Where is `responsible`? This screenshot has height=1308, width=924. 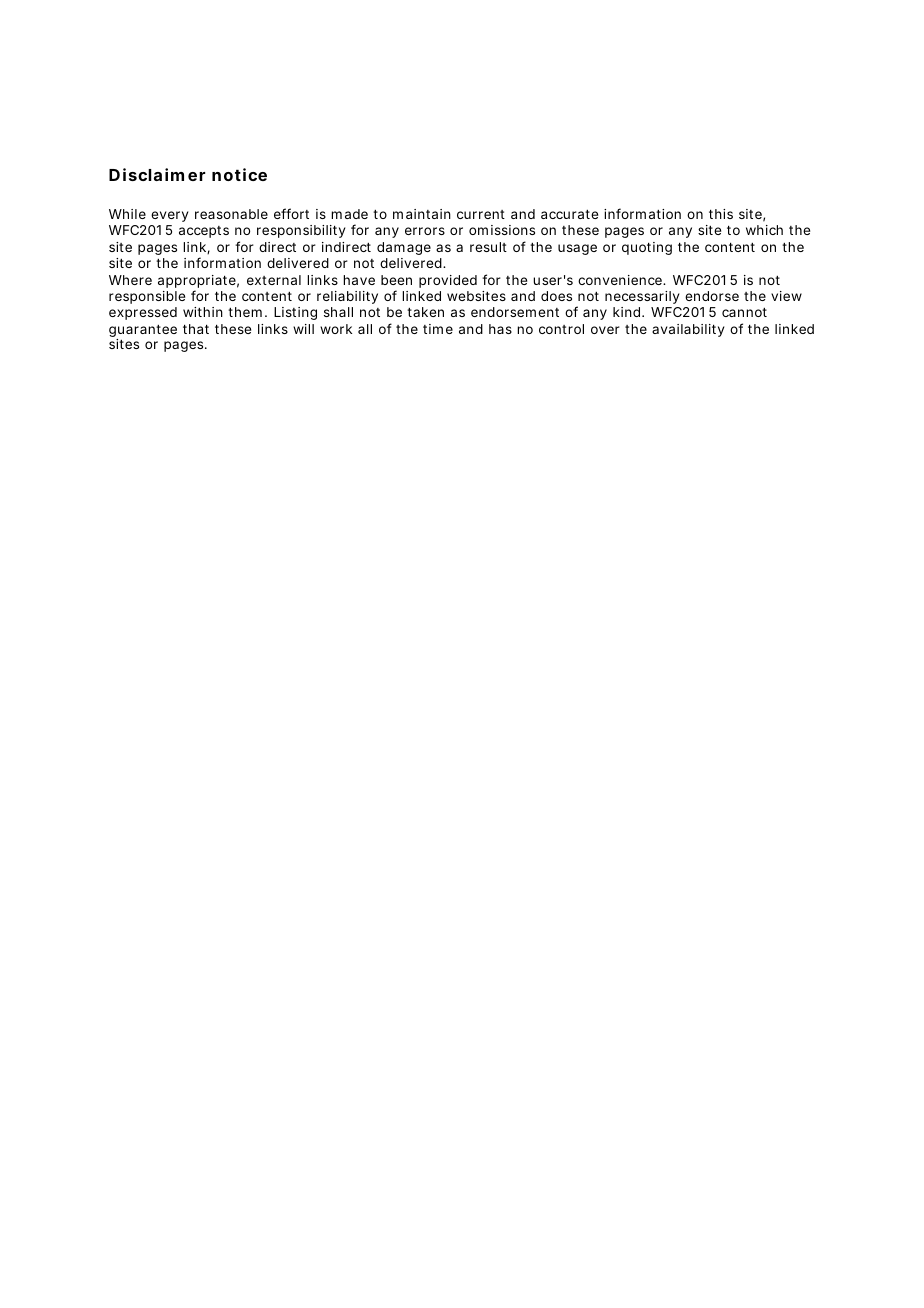 responsible is located at coordinates (147, 297).
